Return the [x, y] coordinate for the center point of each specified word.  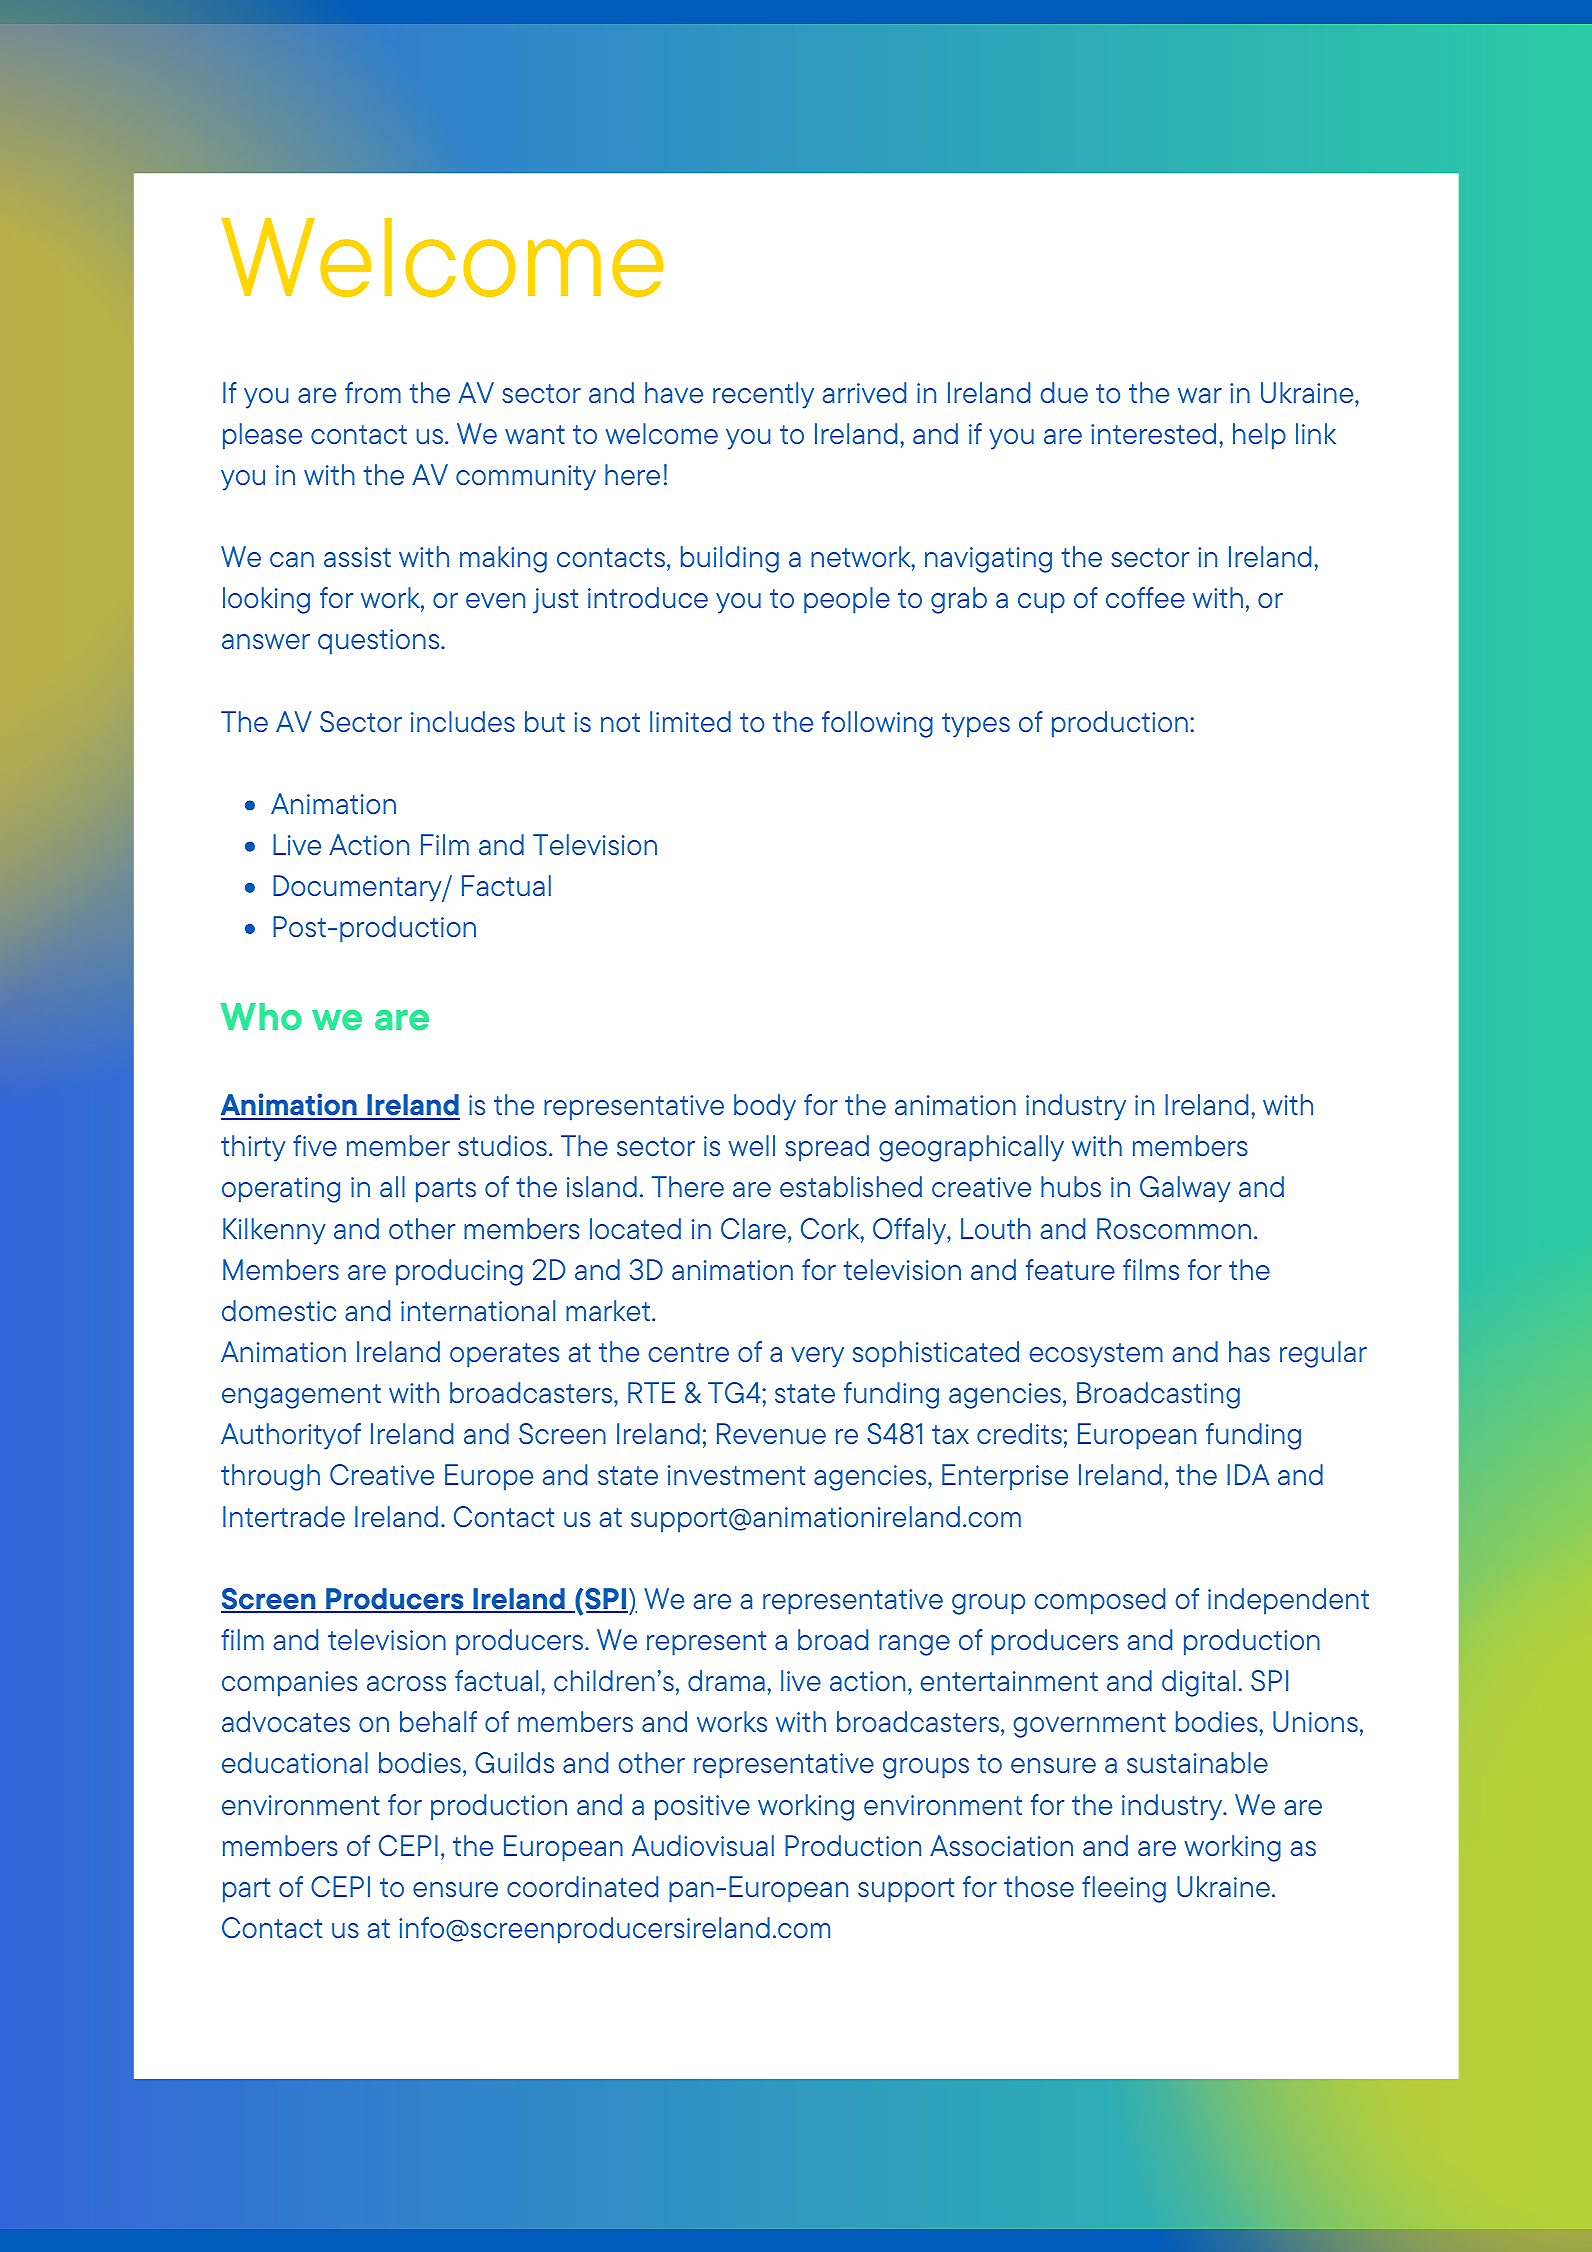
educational [295, 1762]
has [1249, 1351]
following [877, 724]
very [817, 1357]
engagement [301, 1396]
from [373, 392]
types [976, 725]
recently [763, 395]
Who [261, 1017]
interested [1153, 433]
